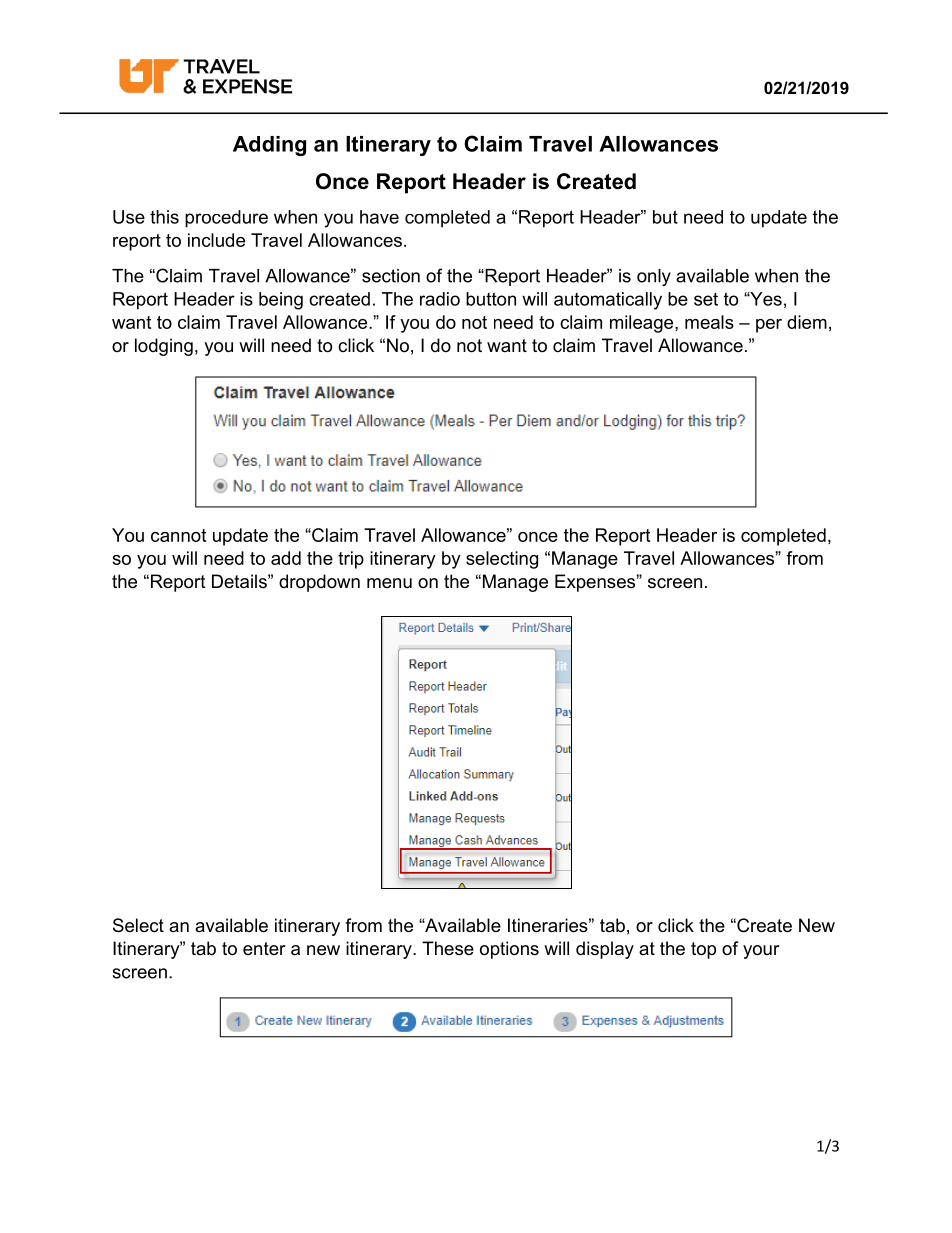  I want to click on menu, so click(389, 583).
